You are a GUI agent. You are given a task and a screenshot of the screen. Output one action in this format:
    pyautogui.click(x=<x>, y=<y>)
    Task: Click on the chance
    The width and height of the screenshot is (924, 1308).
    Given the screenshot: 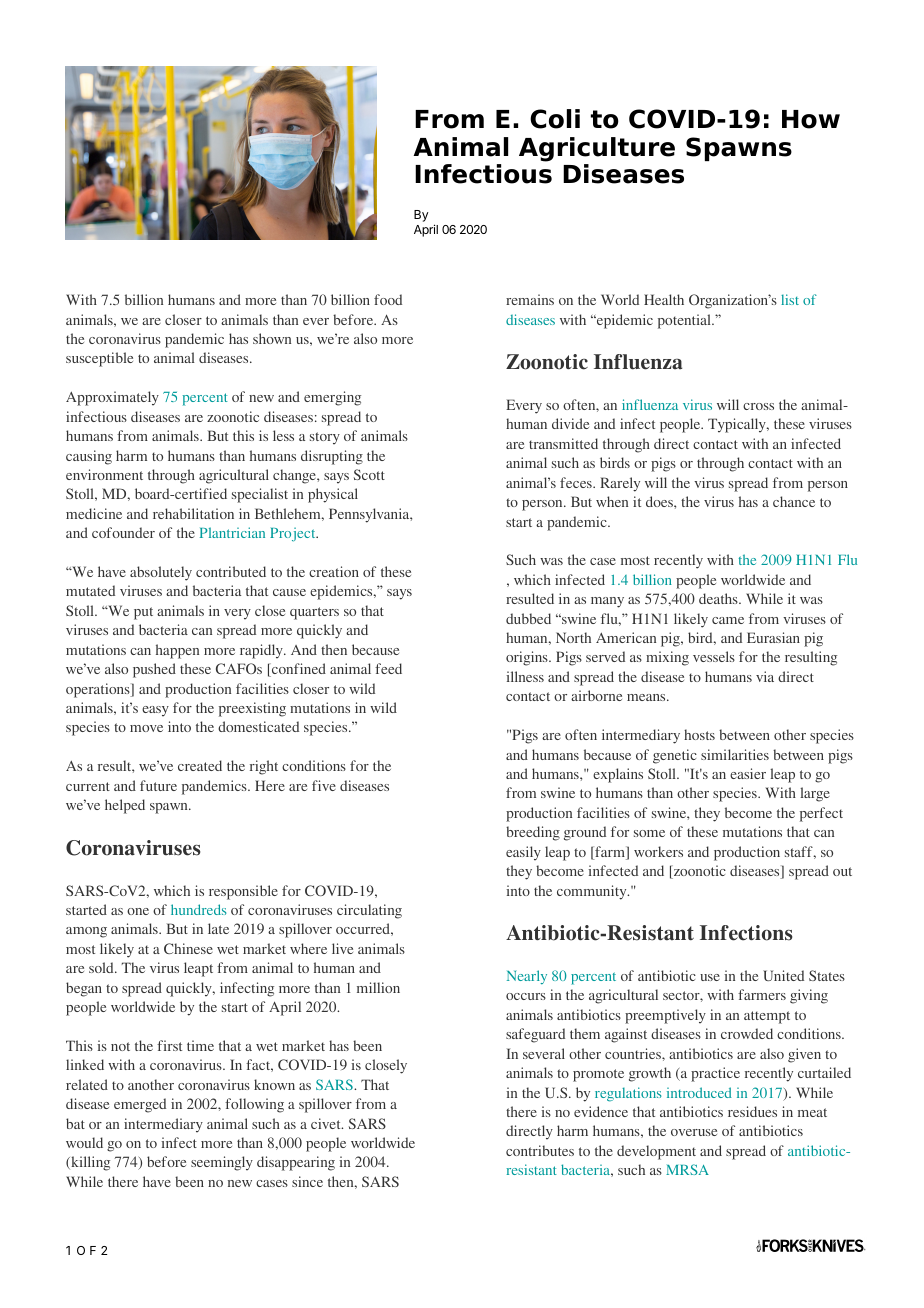 What is the action you would take?
    pyautogui.click(x=794, y=501)
